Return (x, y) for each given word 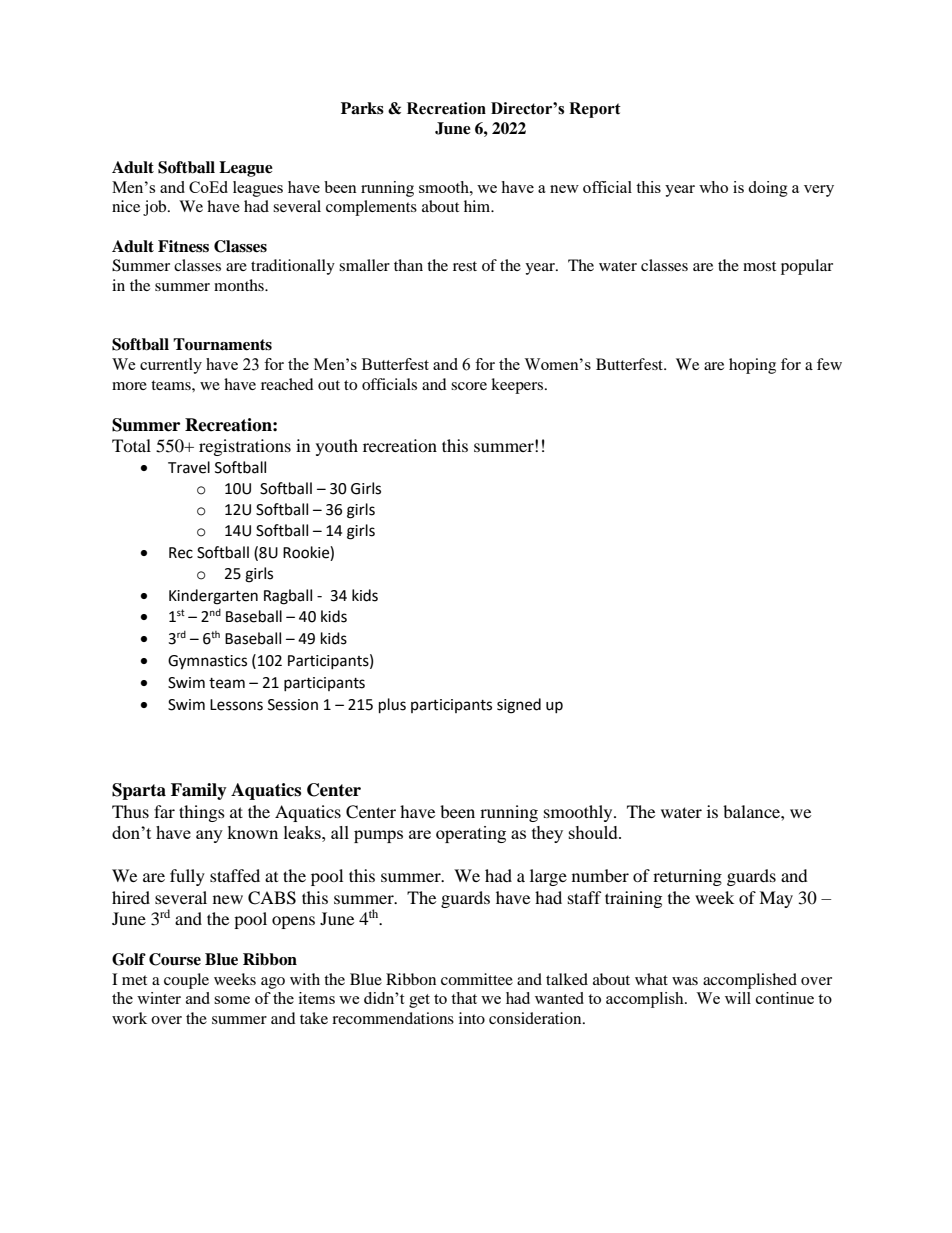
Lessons (236, 705)
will (738, 998)
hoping (752, 366)
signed (519, 706)
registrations (245, 447)
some (232, 1000)
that (464, 998)
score (469, 386)
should (594, 832)
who (713, 187)
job (156, 208)
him (478, 206)
